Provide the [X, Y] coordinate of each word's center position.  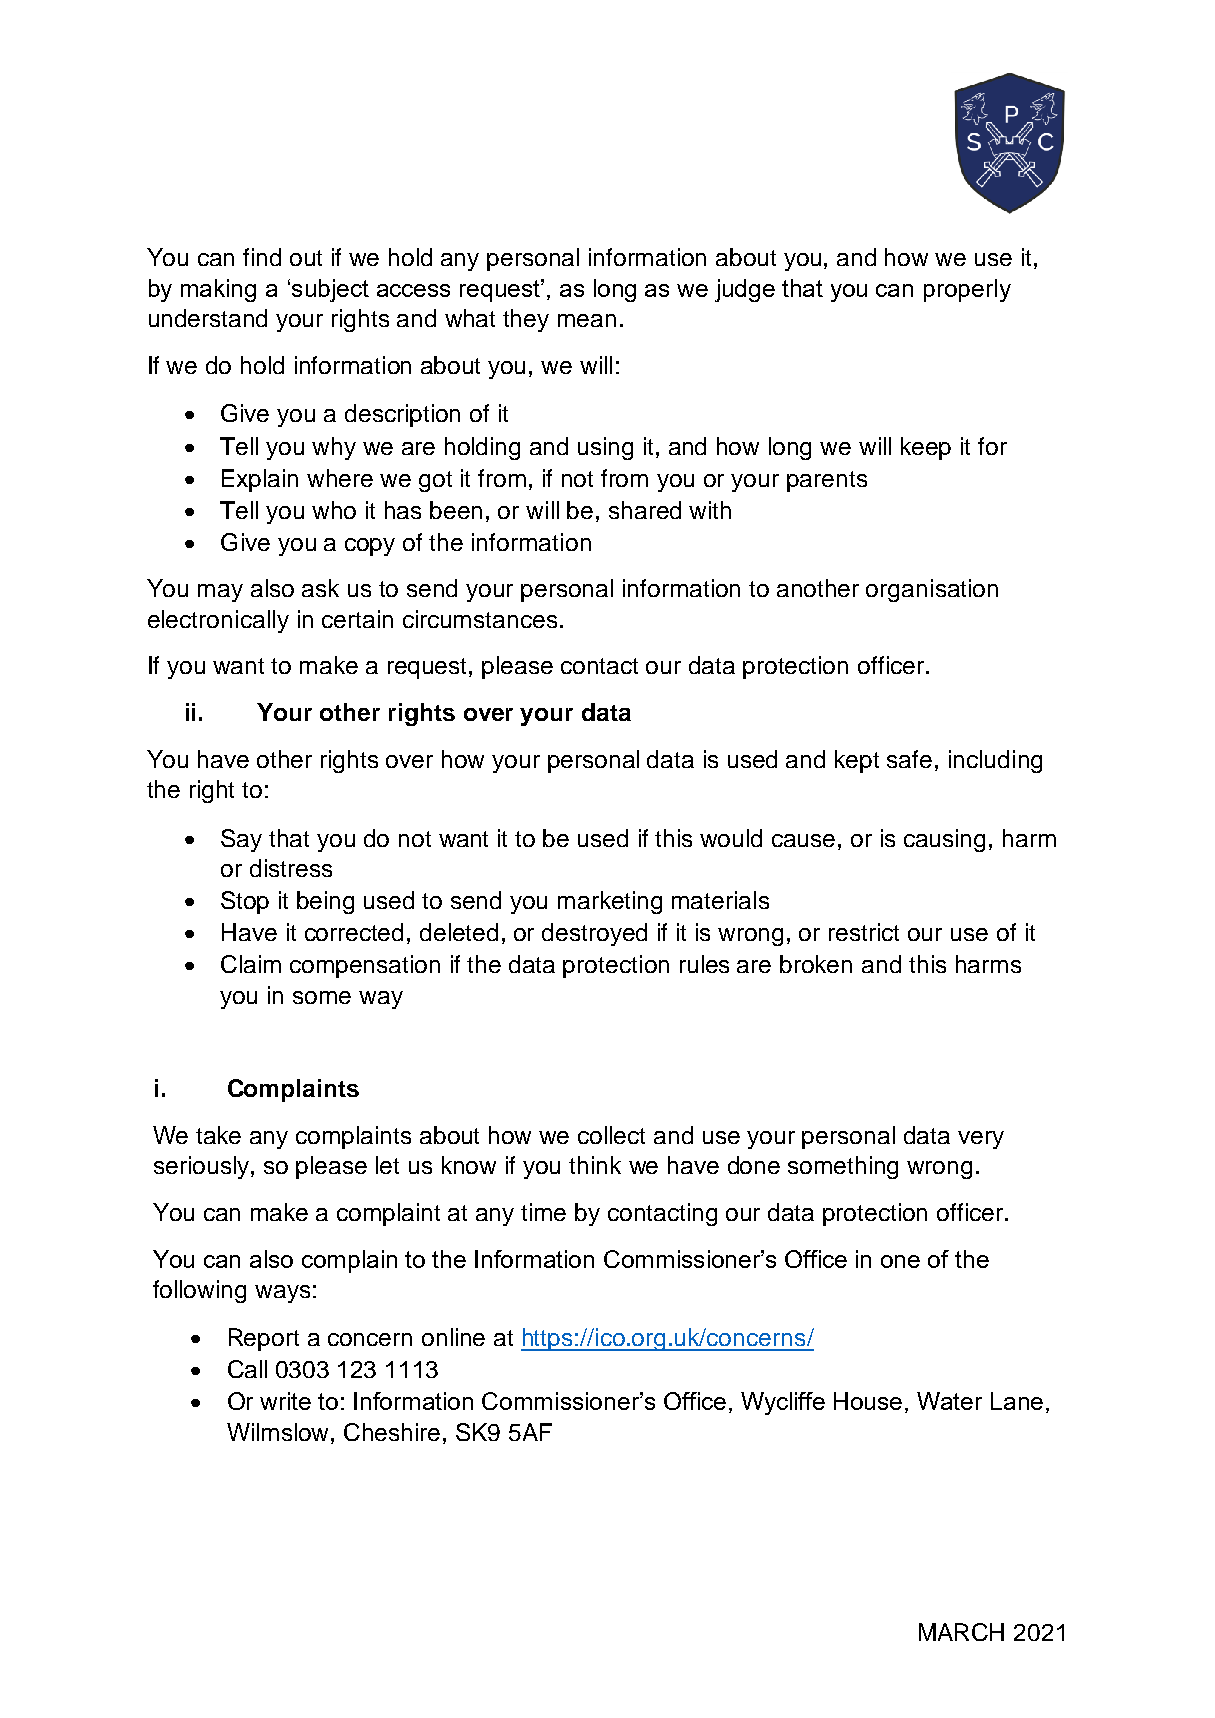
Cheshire [392, 1432]
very [981, 1140]
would [731, 838]
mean [587, 320]
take [218, 1135]
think [595, 1165]
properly [967, 290]
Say [241, 840]
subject [330, 290]
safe [909, 759]
